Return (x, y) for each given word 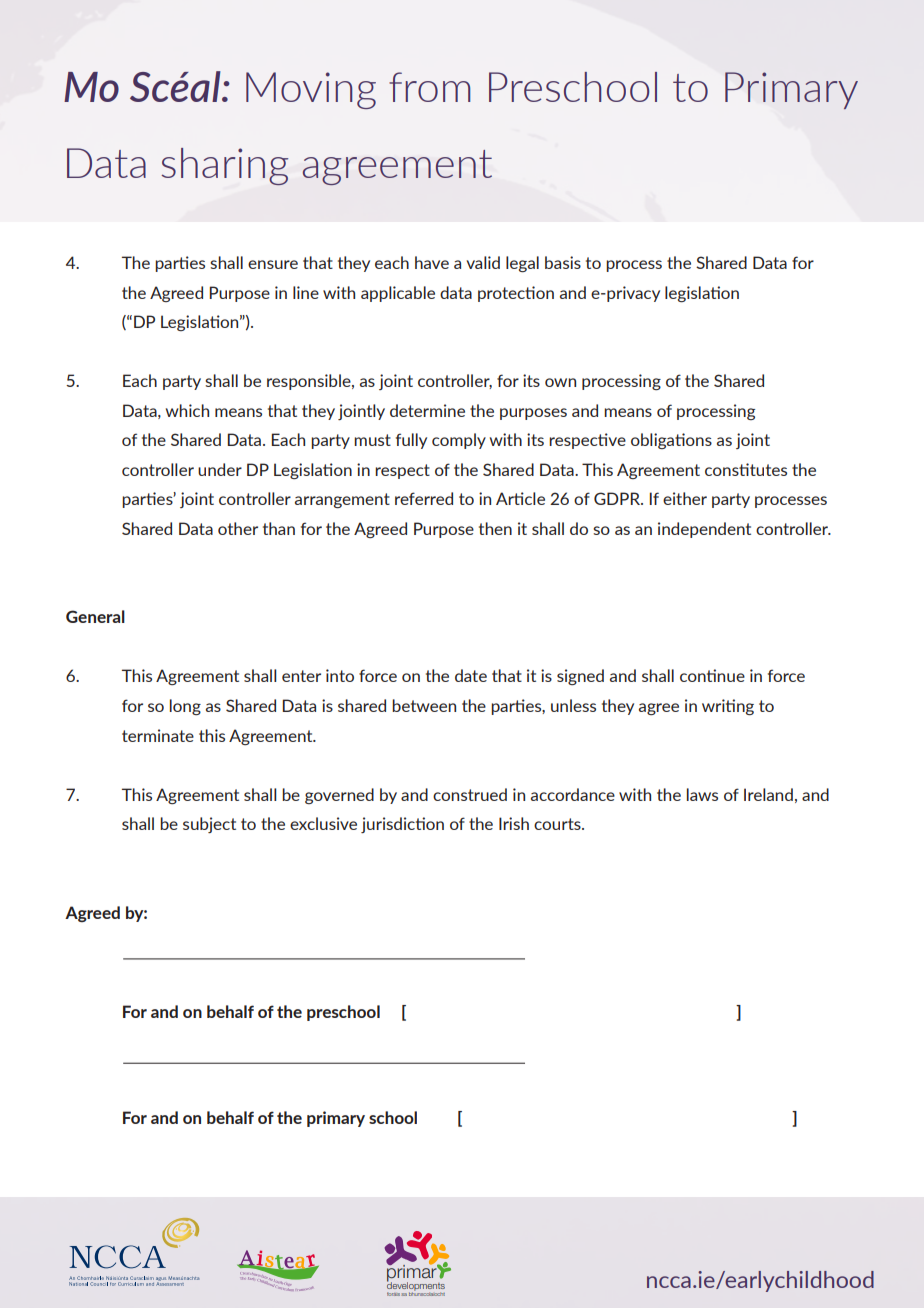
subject (209, 825)
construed (470, 794)
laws (702, 794)
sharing (224, 166)
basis (563, 262)
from (429, 87)
